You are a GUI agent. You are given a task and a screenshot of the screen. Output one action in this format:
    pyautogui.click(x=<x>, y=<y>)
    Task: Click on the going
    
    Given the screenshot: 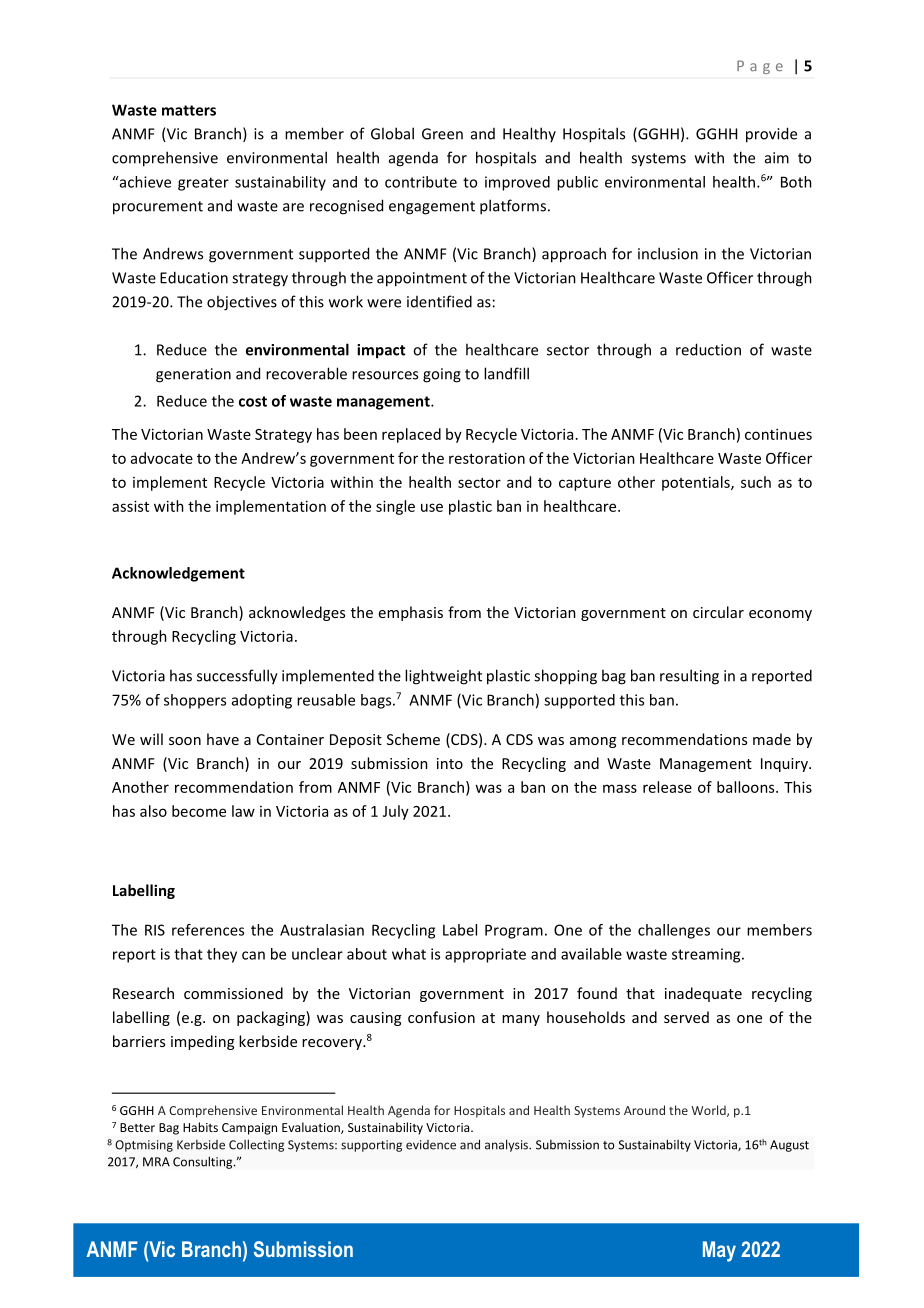 What is the action you would take?
    pyautogui.click(x=442, y=375)
